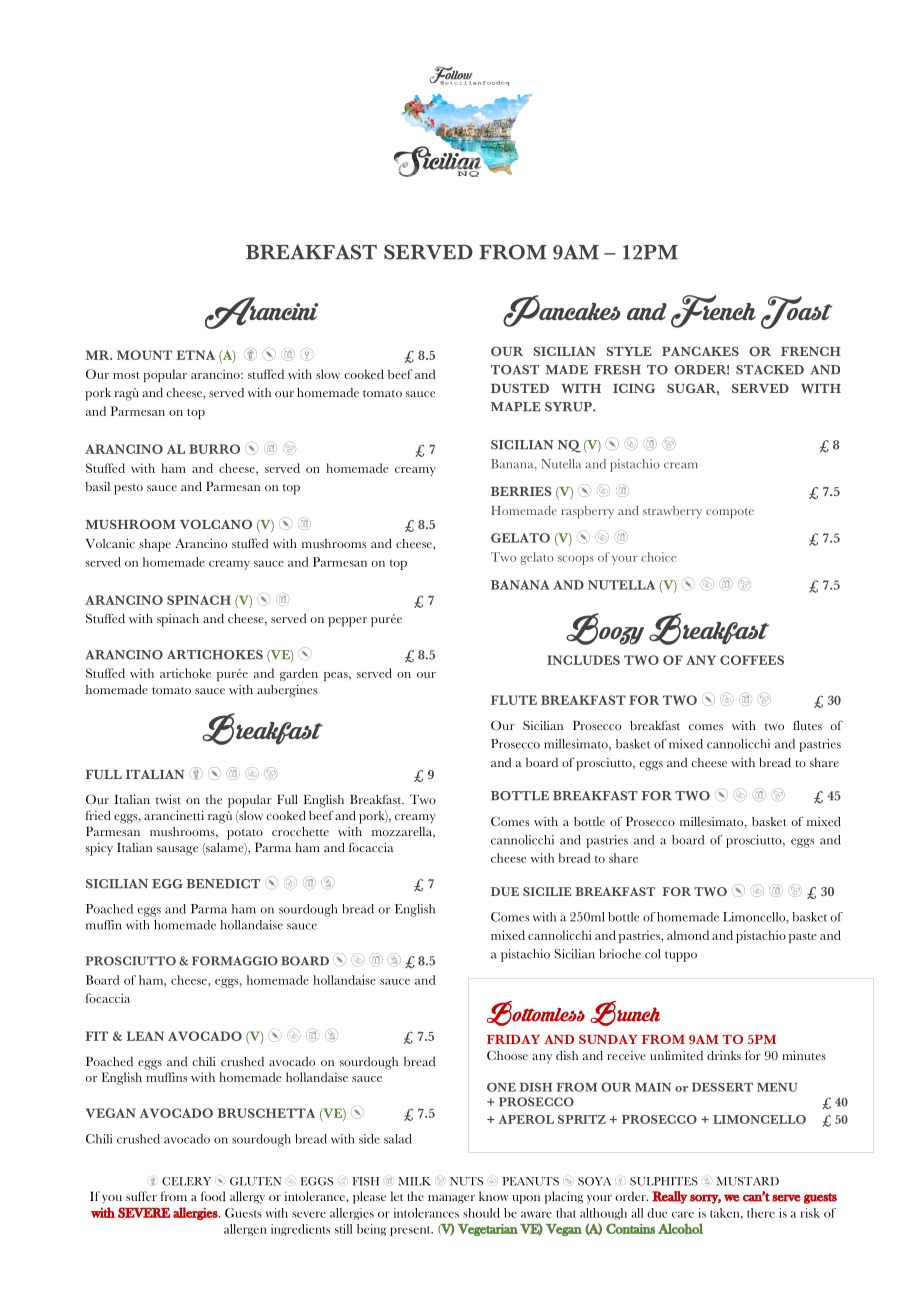 Image resolution: width=924 pixels, height=1308 pixels. Describe the element at coordinates (451, 1199) in the image. I see `manager` at that location.
